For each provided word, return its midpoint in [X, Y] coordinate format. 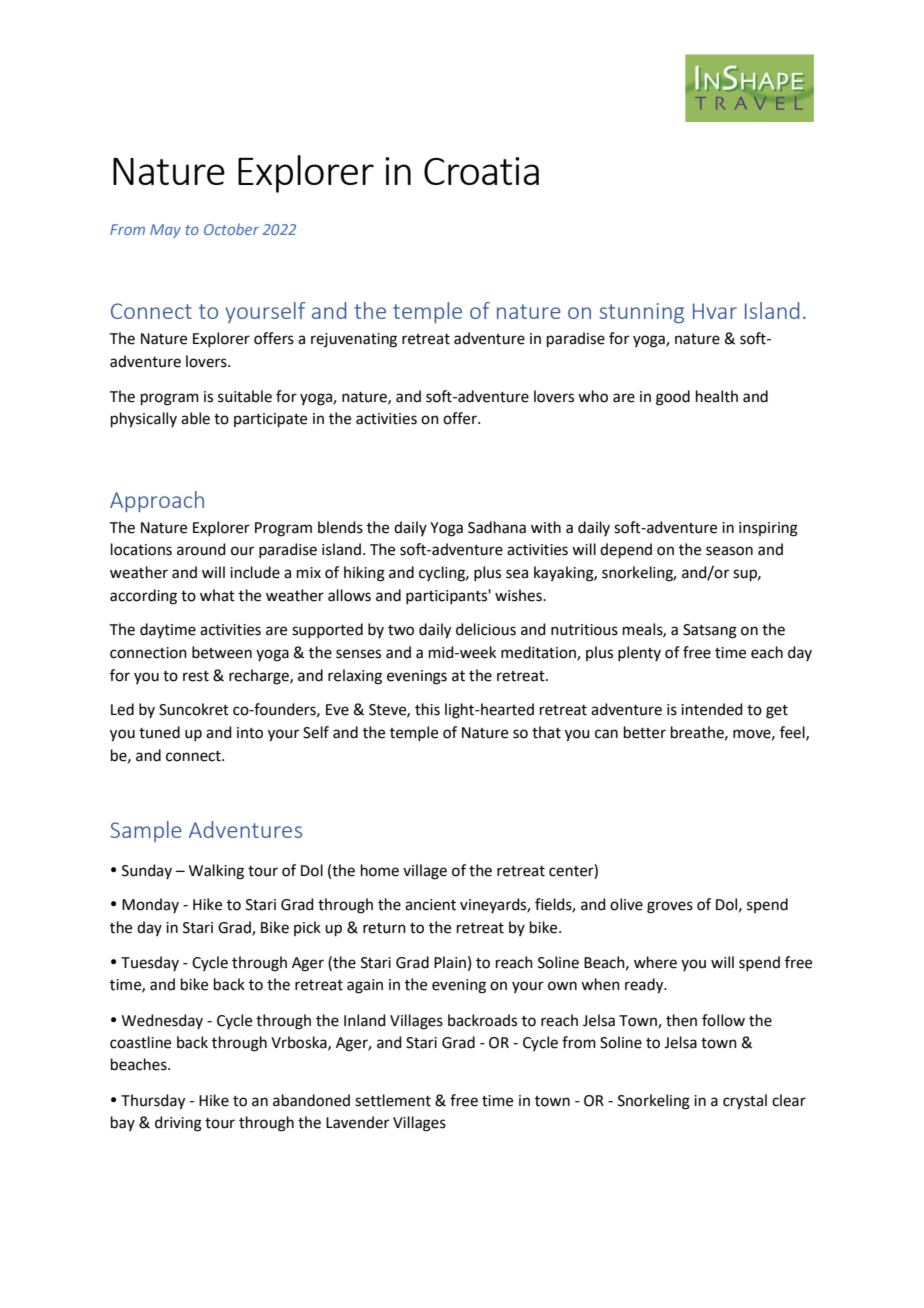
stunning [641, 313]
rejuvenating [354, 340]
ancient [430, 905]
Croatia [481, 171]
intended [712, 709]
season [729, 551]
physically [144, 420]
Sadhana [497, 527]
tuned [159, 732]
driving [178, 1124]
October [231, 229]
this [427, 709]
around [201, 549]
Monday [150, 905]
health [717, 396]
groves [670, 907]
